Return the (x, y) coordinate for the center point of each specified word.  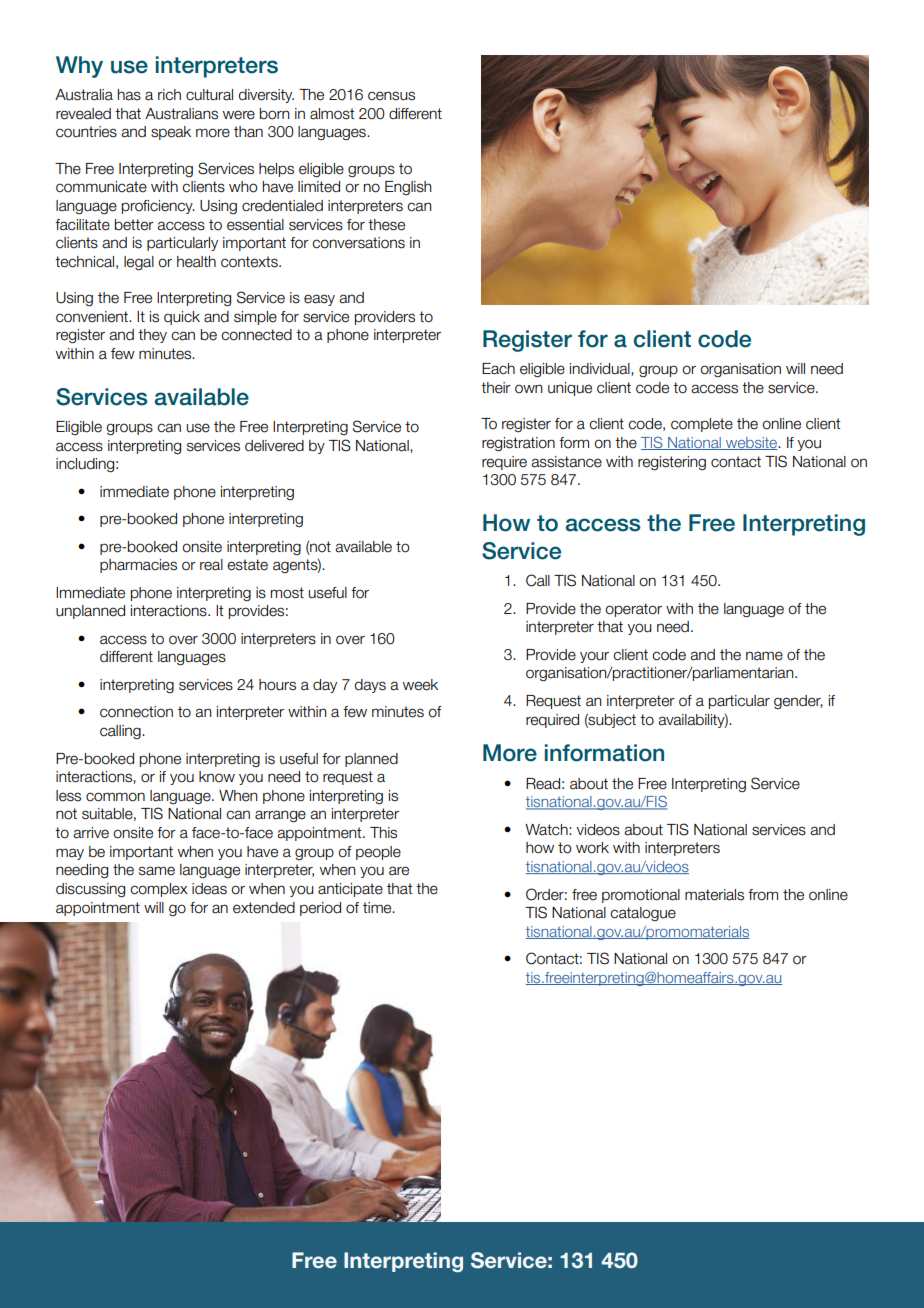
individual (601, 369)
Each (498, 369)
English (408, 188)
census (391, 96)
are (399, 871)
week (420, 685)
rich (169, 95)
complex (159, 890)
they (152, 336)
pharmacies (138, 566)
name (764, 656)
